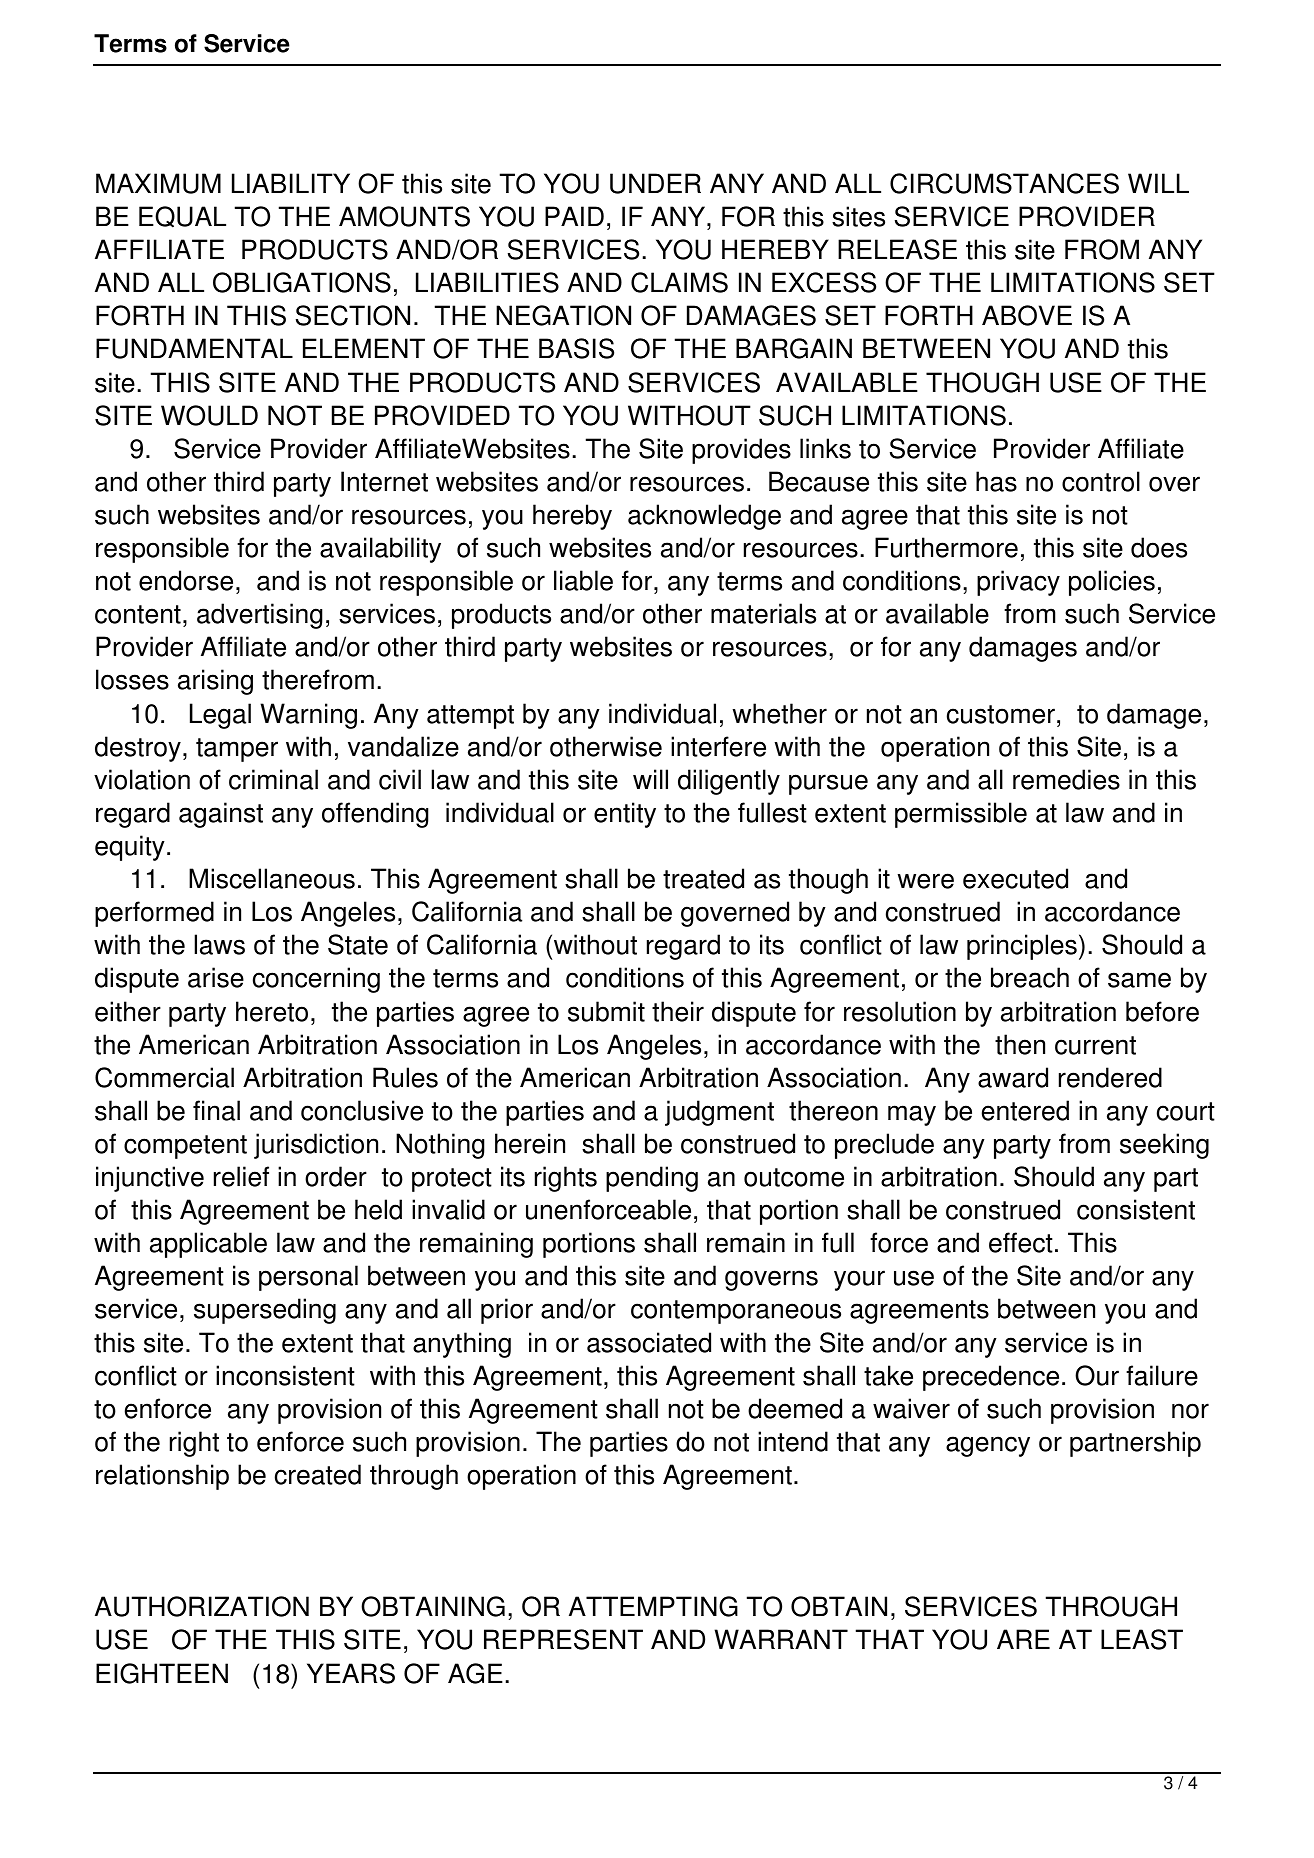  Describe the element at coordinates (583, 580) in the screenshot. I see `liable` at that location.
